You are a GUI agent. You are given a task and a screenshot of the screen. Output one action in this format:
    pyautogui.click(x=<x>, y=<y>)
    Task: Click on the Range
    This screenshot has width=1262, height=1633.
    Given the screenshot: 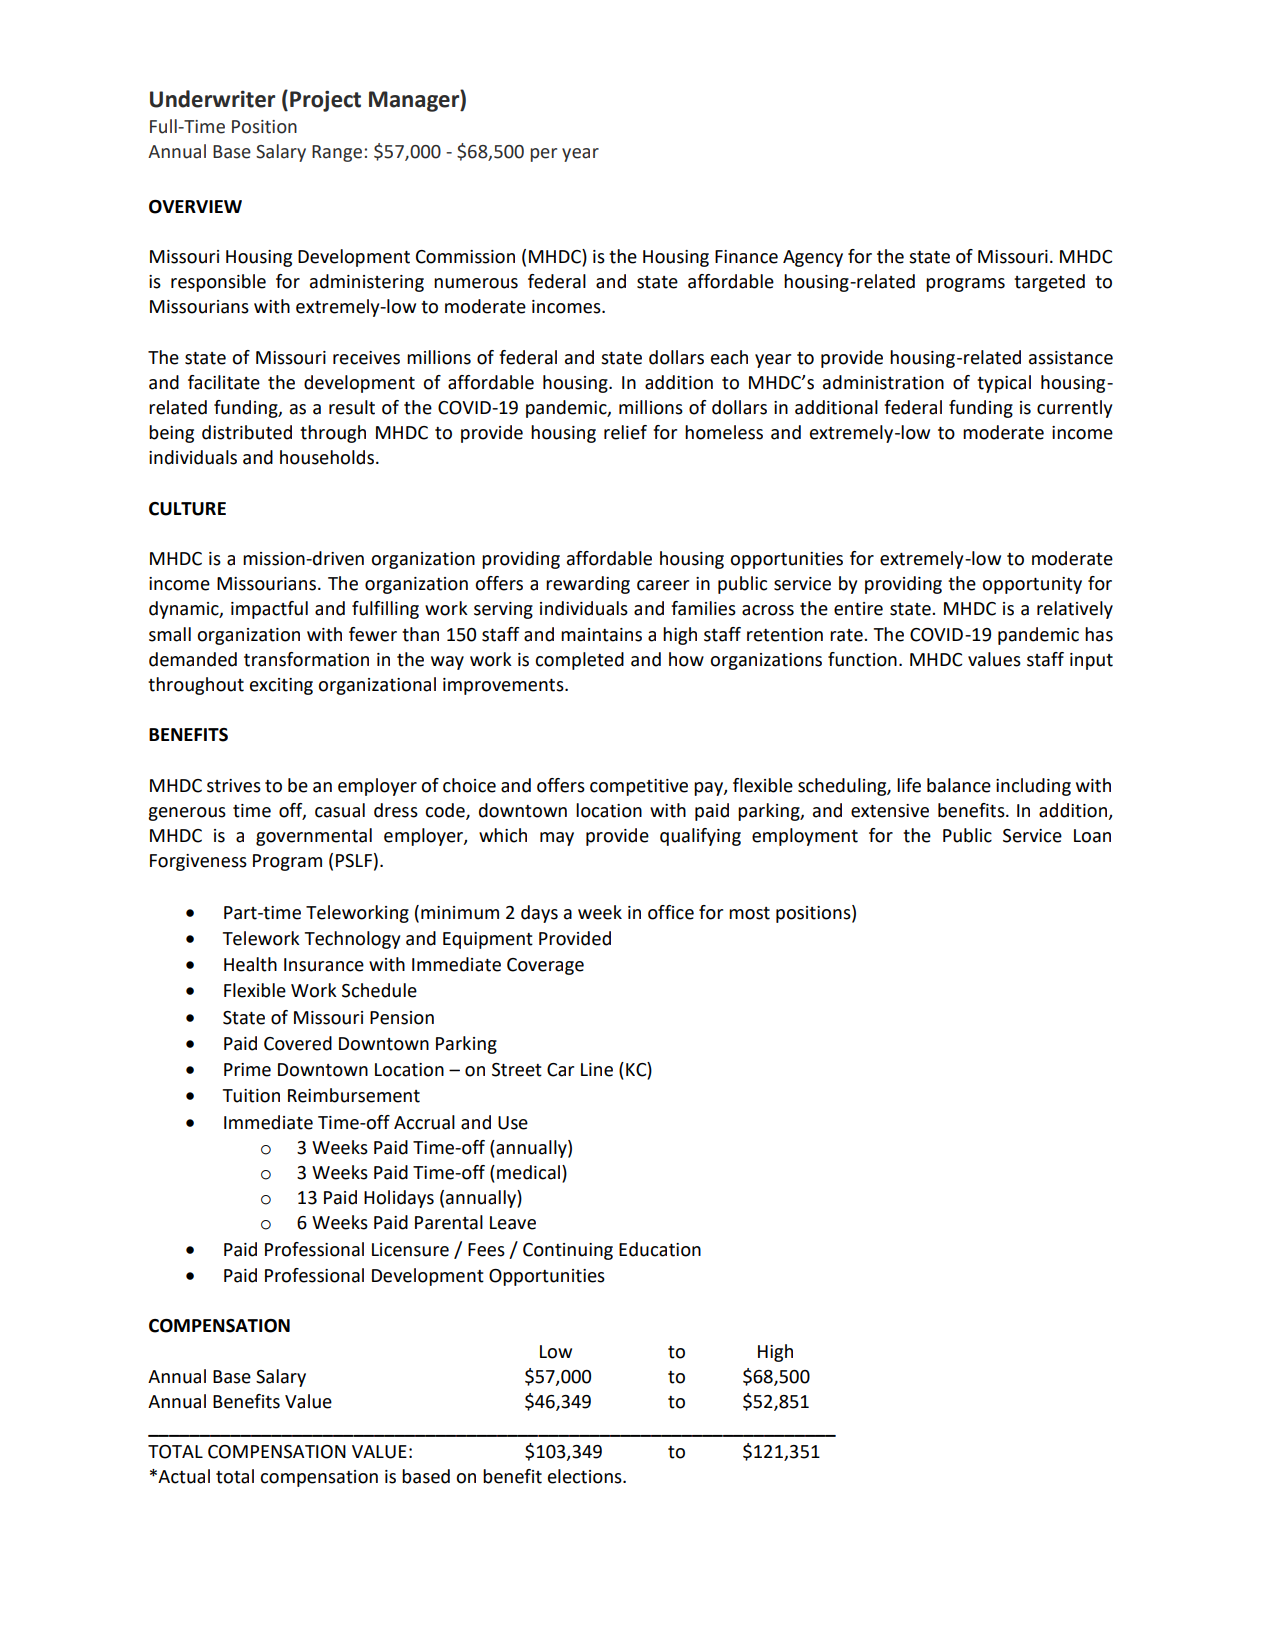 What is the action you would take?
    pyautogui.click(x=337, y=153)
